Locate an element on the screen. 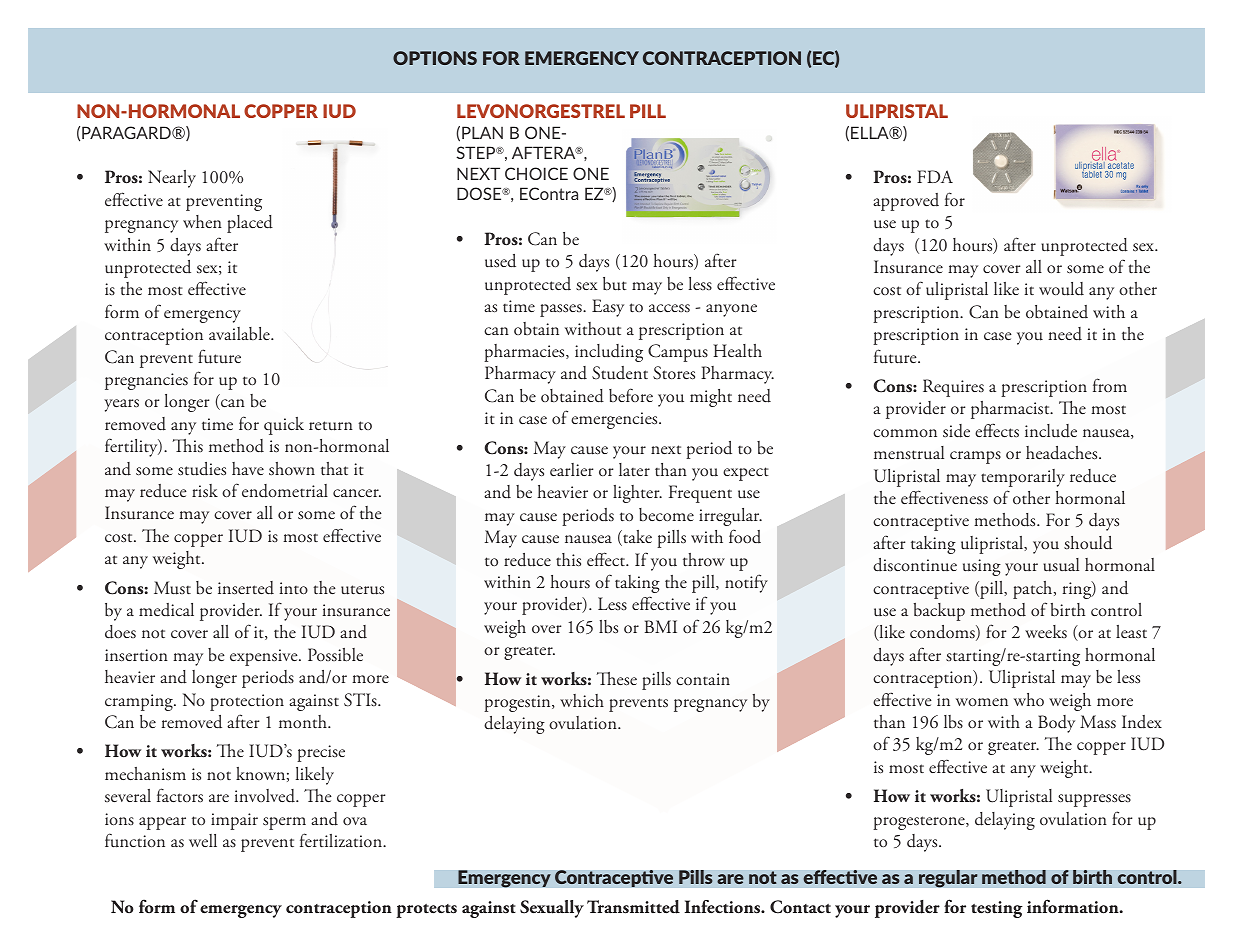 The width and height of the screenshot is (1233, 952). well is located at coordinates (203, 840).
